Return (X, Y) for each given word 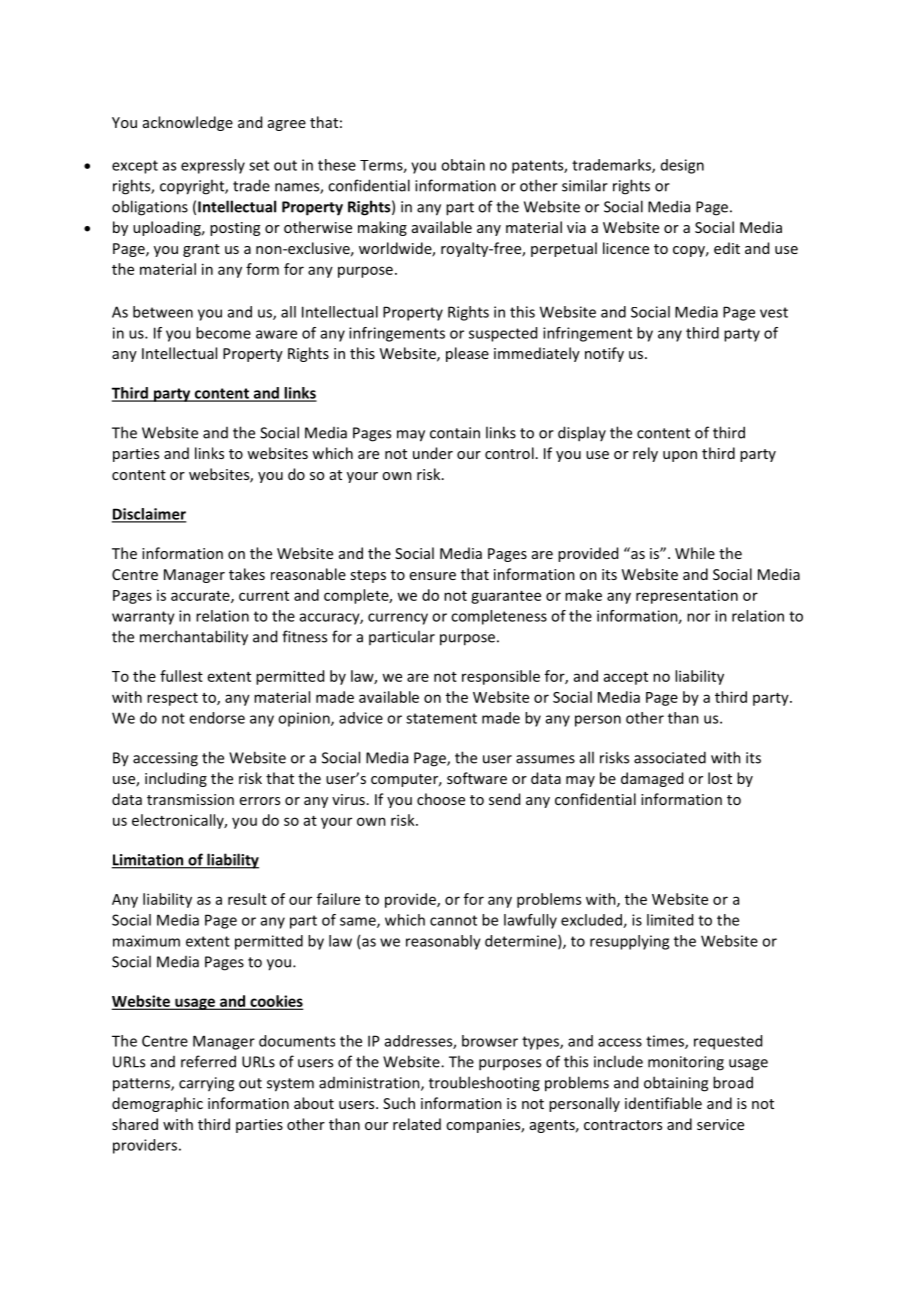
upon (680, 456)
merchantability (194, 638)
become (223, 333)
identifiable (663, 1103)
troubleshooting (484, 1084)
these (337, 165)
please (467, 354)
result (247, 899)
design (682, 166)
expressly (213, 166)
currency (398, 619)
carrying (206, 1084)
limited (670, 920)
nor (698, 617)
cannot (453, 920)
